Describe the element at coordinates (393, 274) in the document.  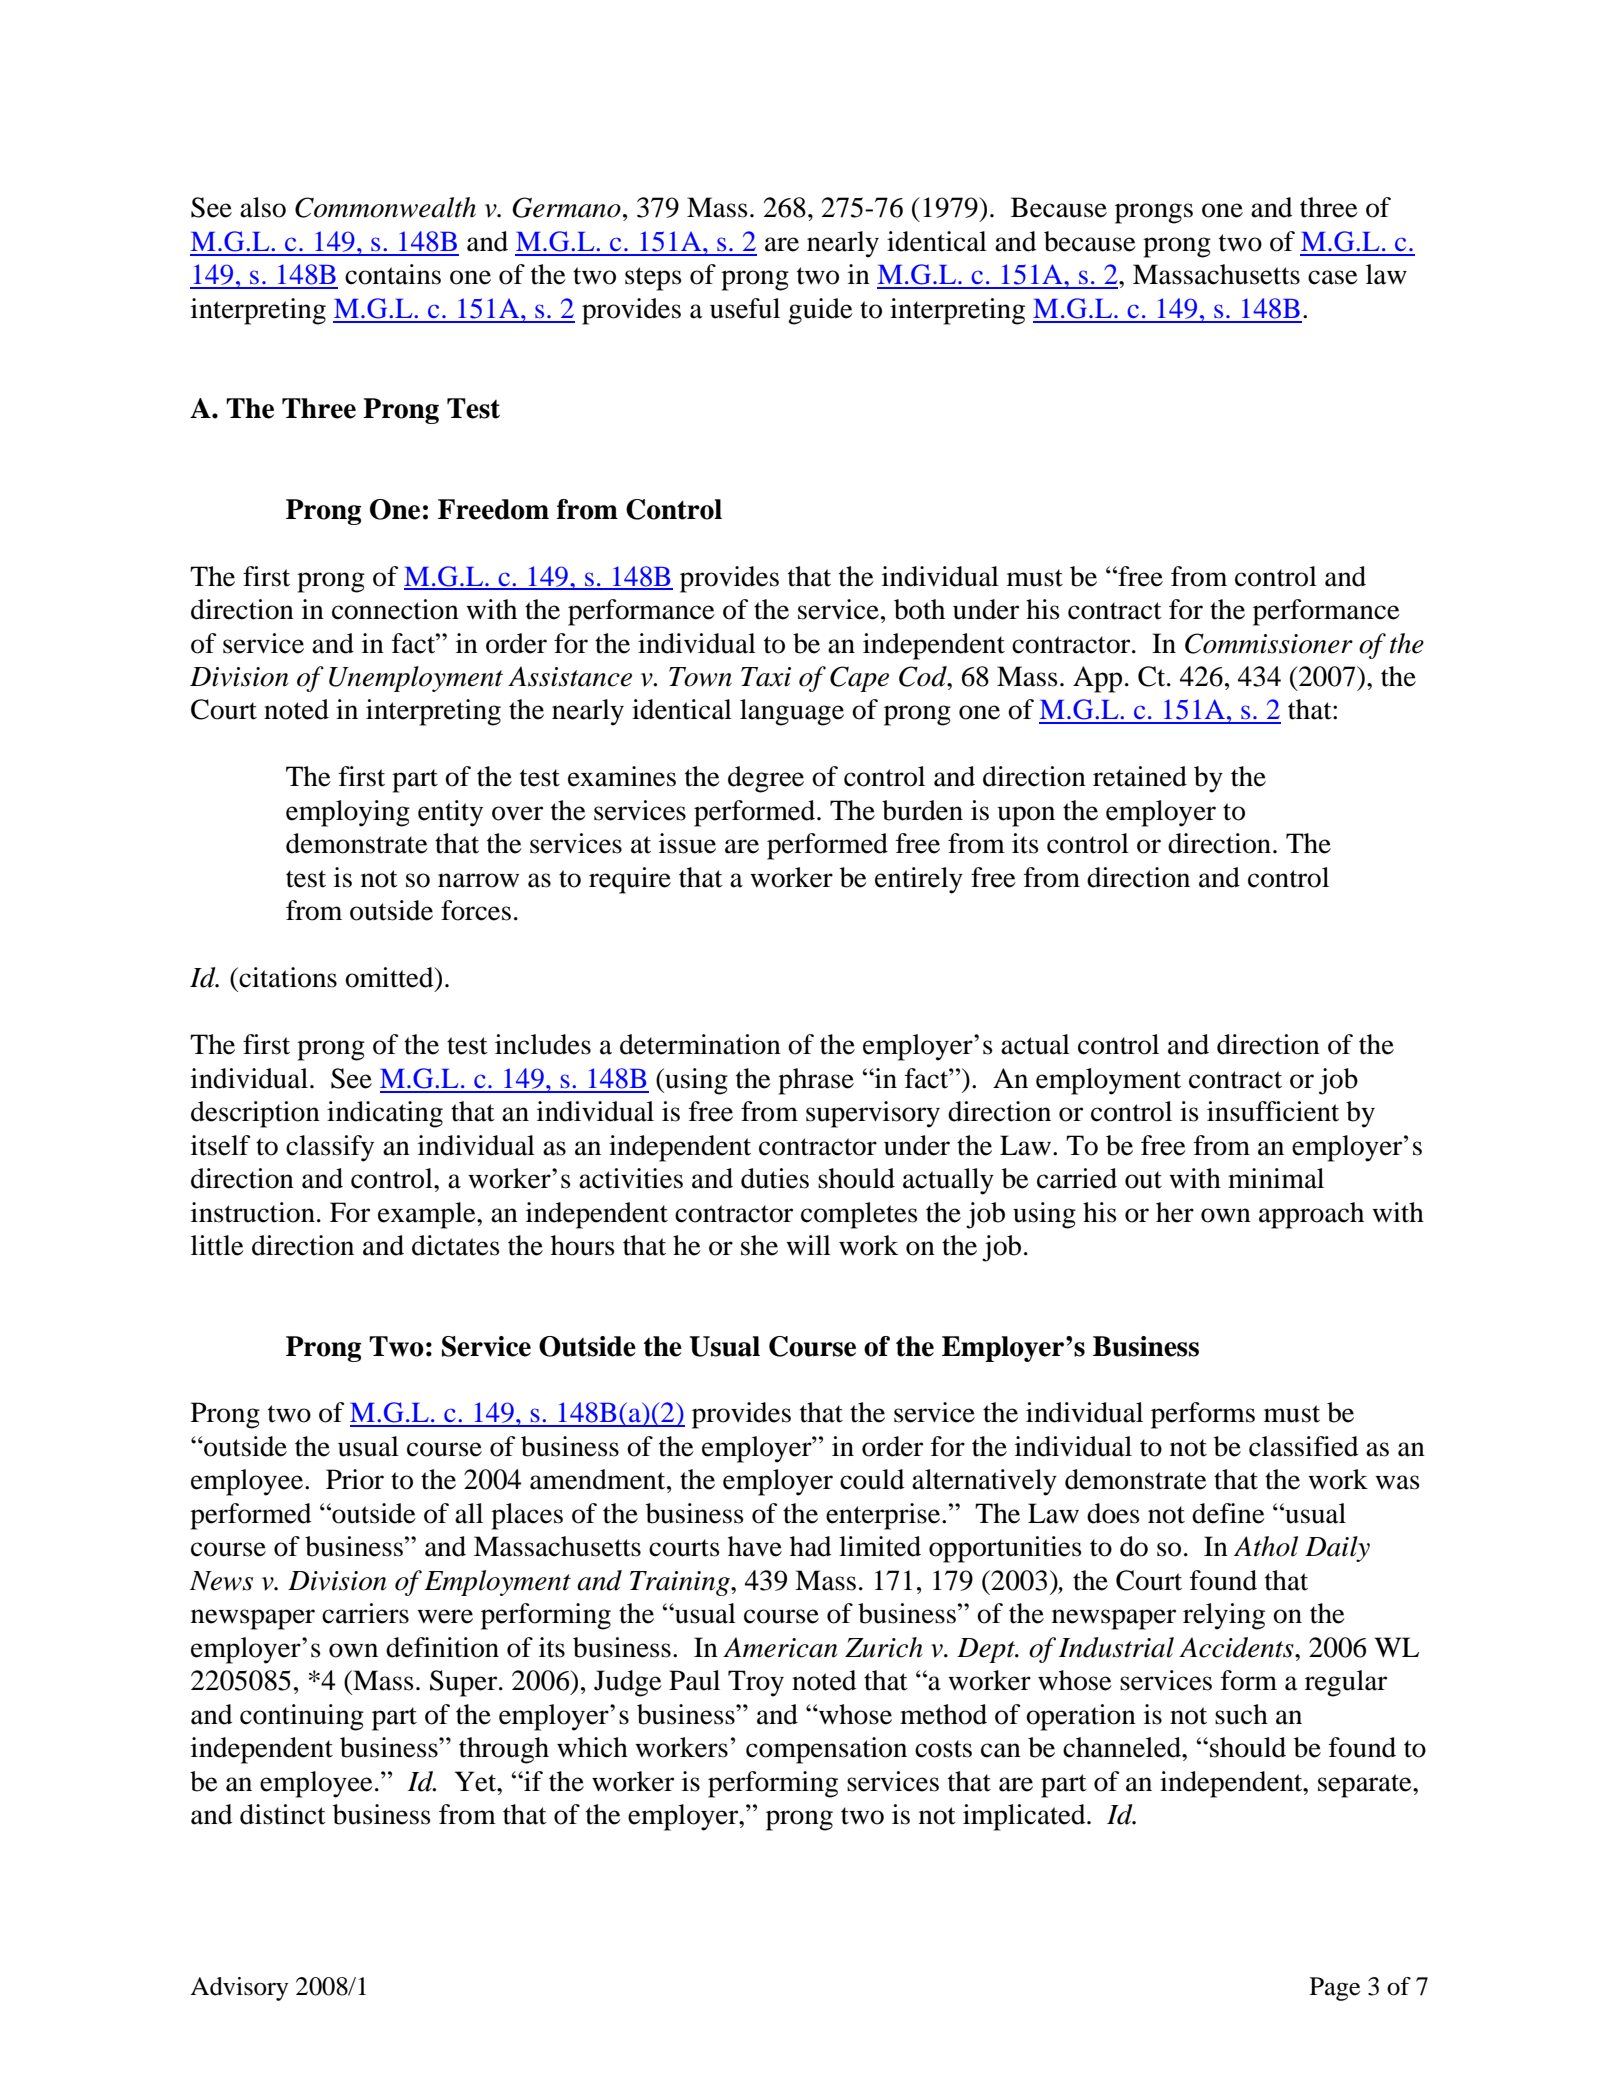
I see `contains` at that location.
